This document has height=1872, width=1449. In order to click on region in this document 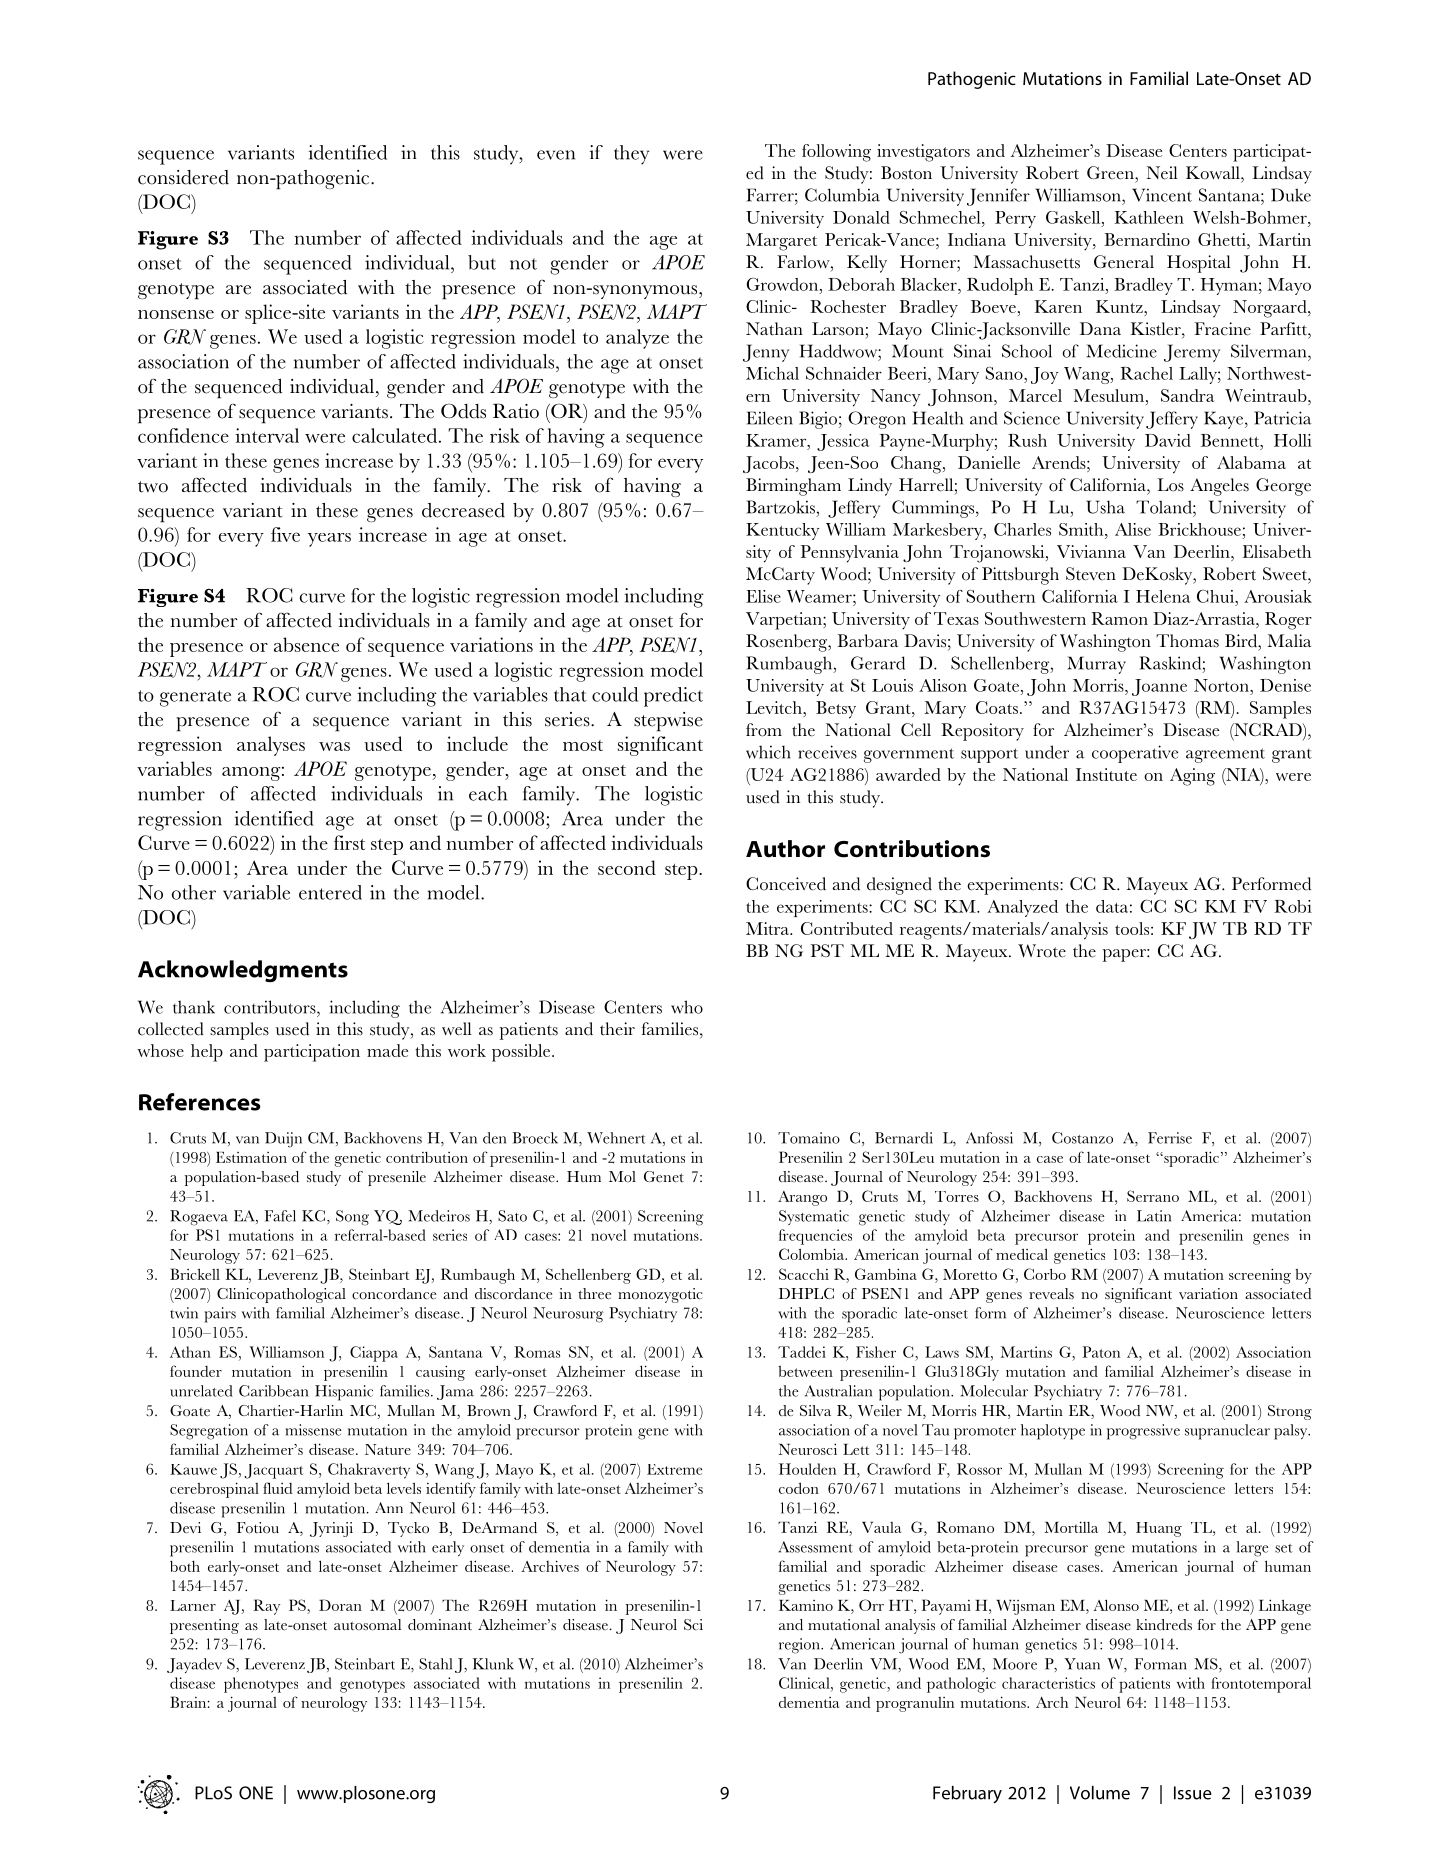, I will do `click(800, 1646)`.
